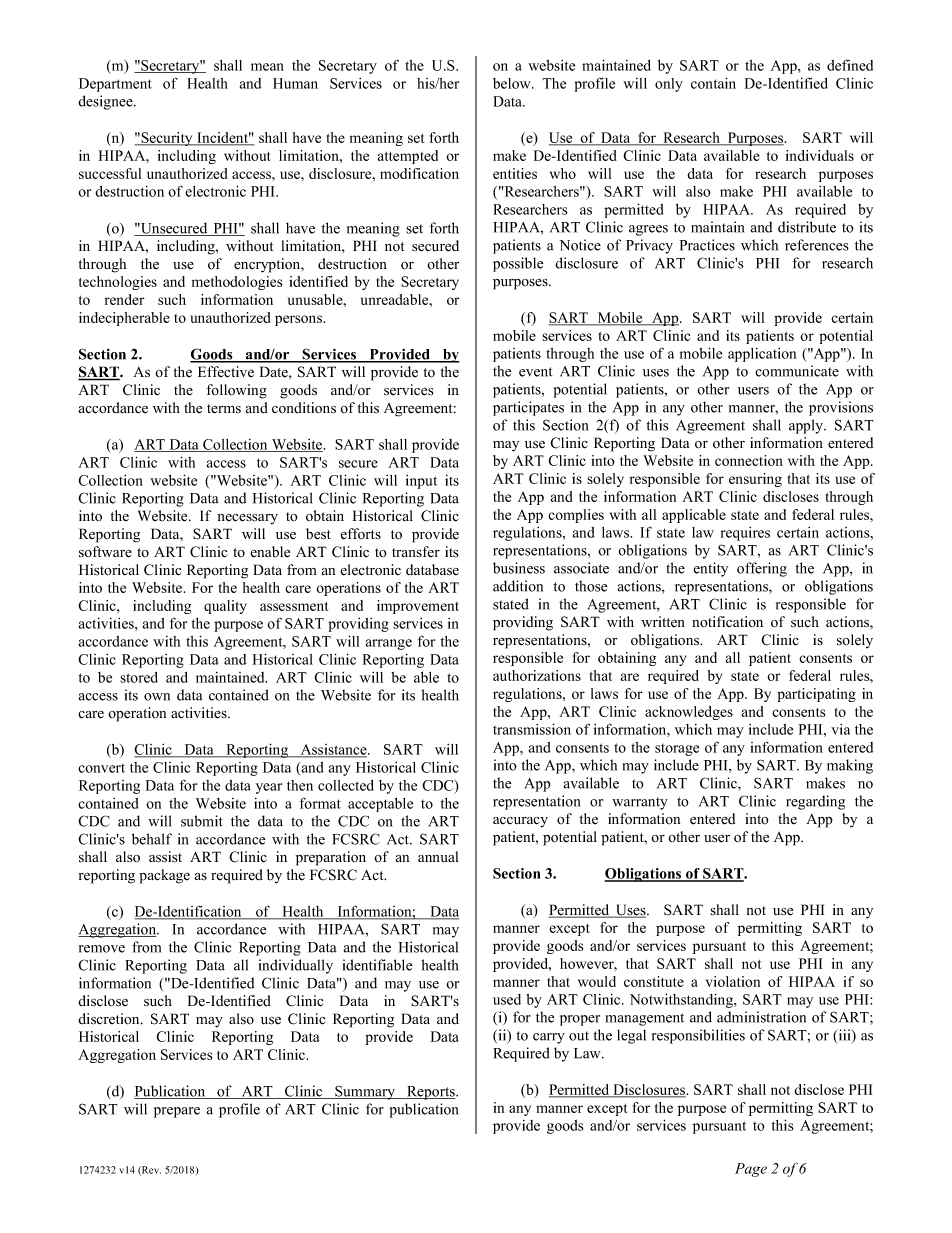  Describe the element at coordinates (535, 372) in the screenshot. I see `event` at that location.
